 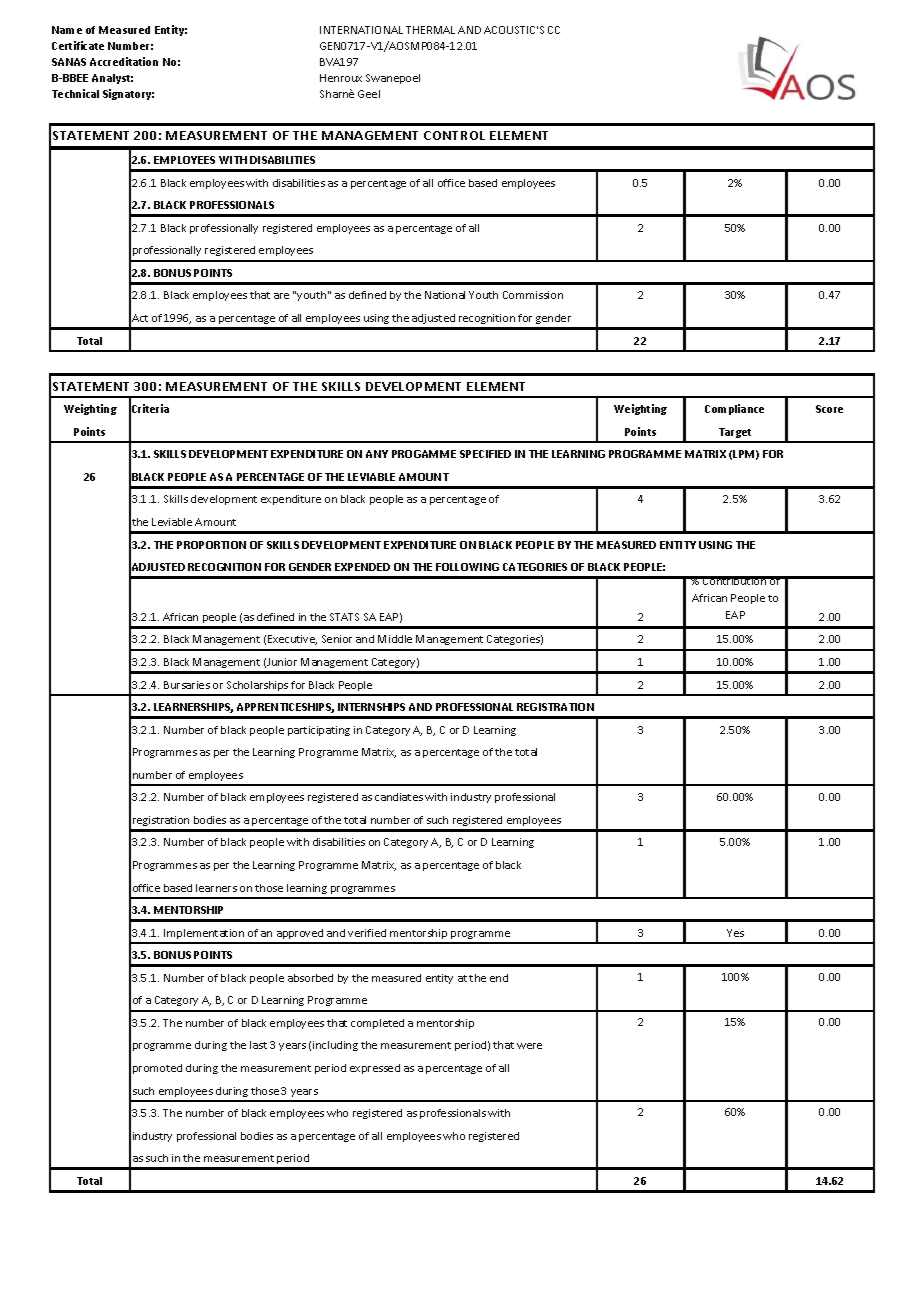 I want to click on THERMAL, so click(x=430, y=30).
